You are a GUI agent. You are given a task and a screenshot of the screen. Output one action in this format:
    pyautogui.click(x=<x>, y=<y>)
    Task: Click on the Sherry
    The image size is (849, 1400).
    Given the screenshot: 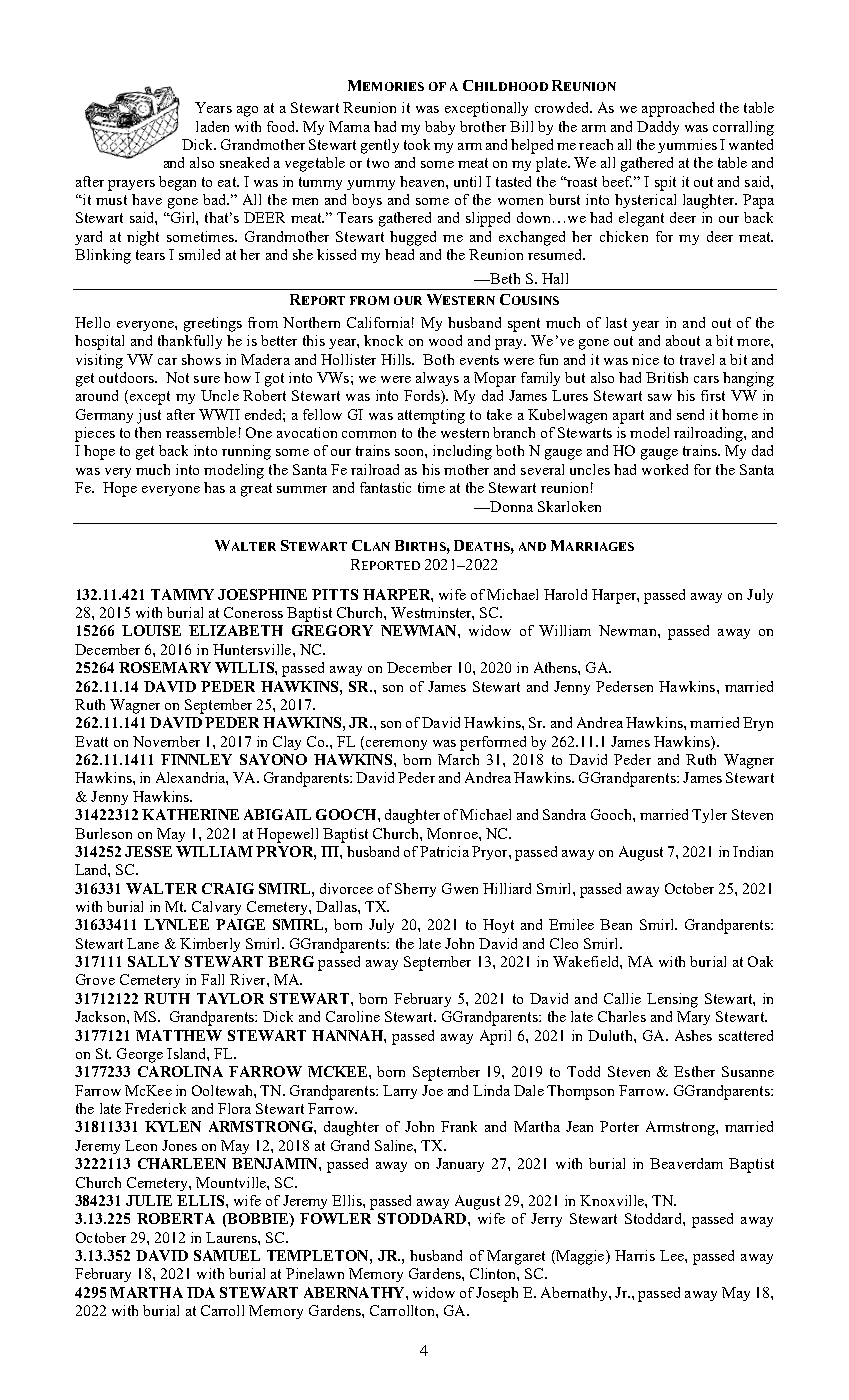 What is the action you would take?
    pyautogui.click(x=415, y=890)
